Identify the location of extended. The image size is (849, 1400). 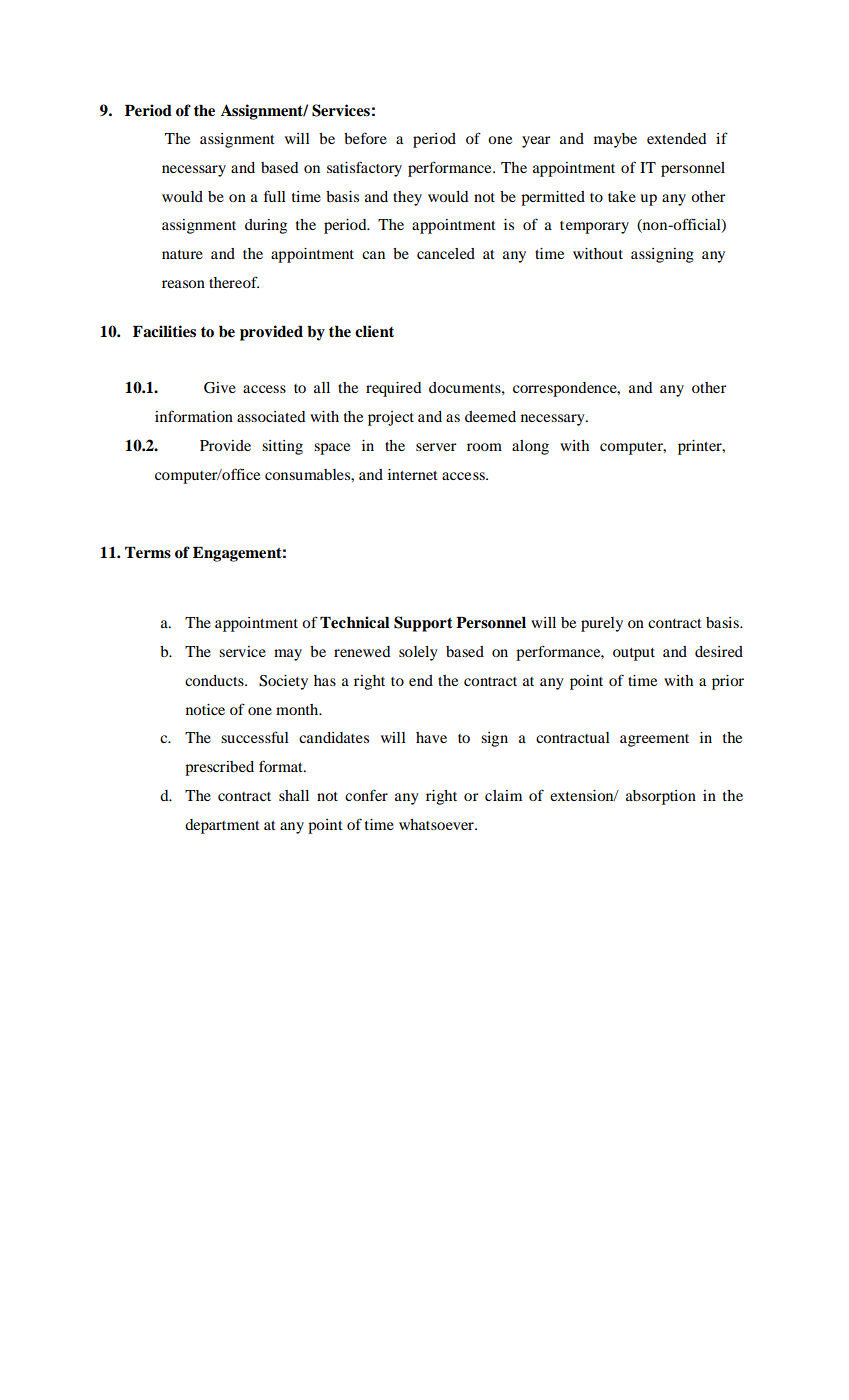
(677, 138).
